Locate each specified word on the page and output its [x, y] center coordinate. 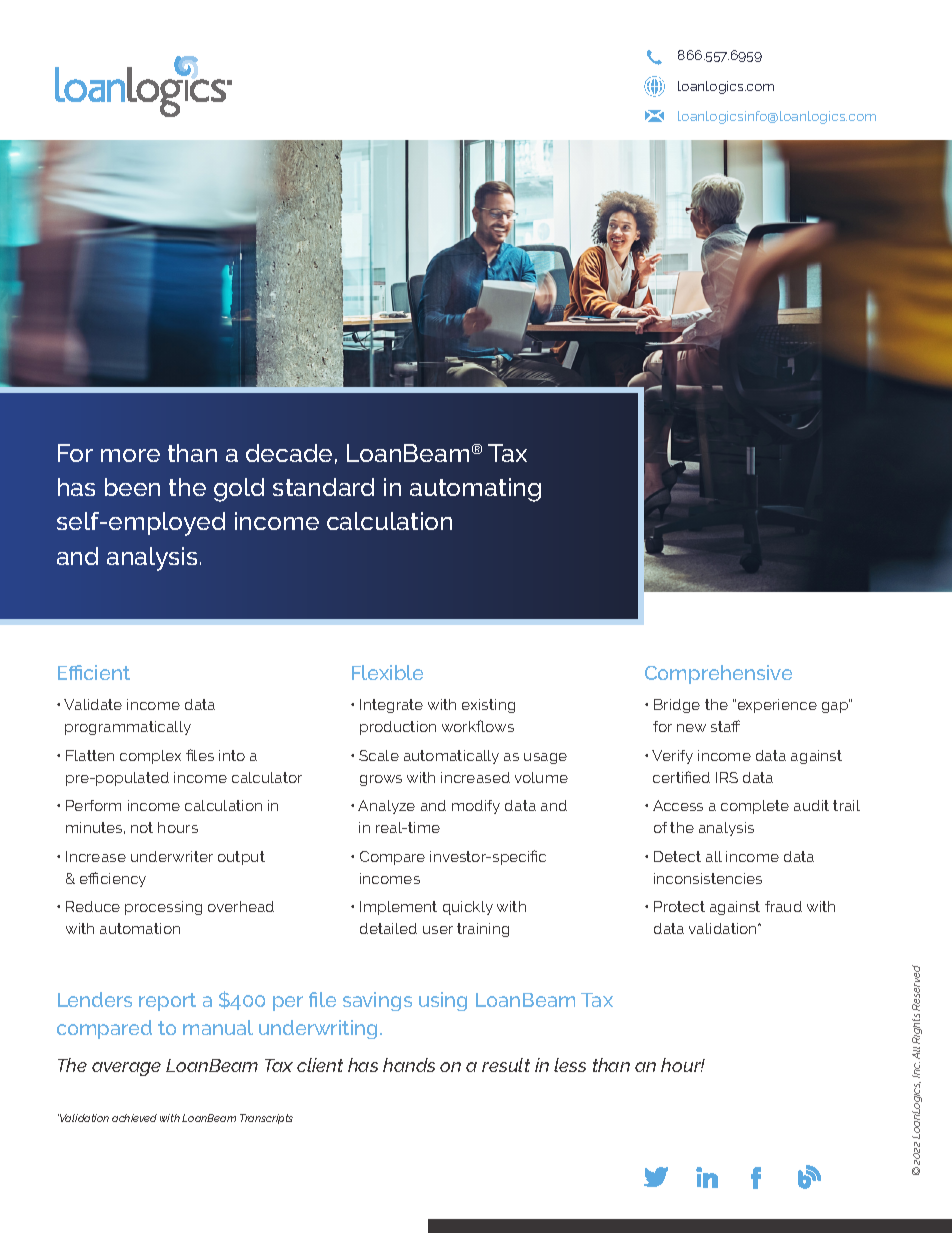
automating [475, 490]
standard [323, 487]
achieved [134, 1118]
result [506, 1065]
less [570, 1065]
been [132, 487]
